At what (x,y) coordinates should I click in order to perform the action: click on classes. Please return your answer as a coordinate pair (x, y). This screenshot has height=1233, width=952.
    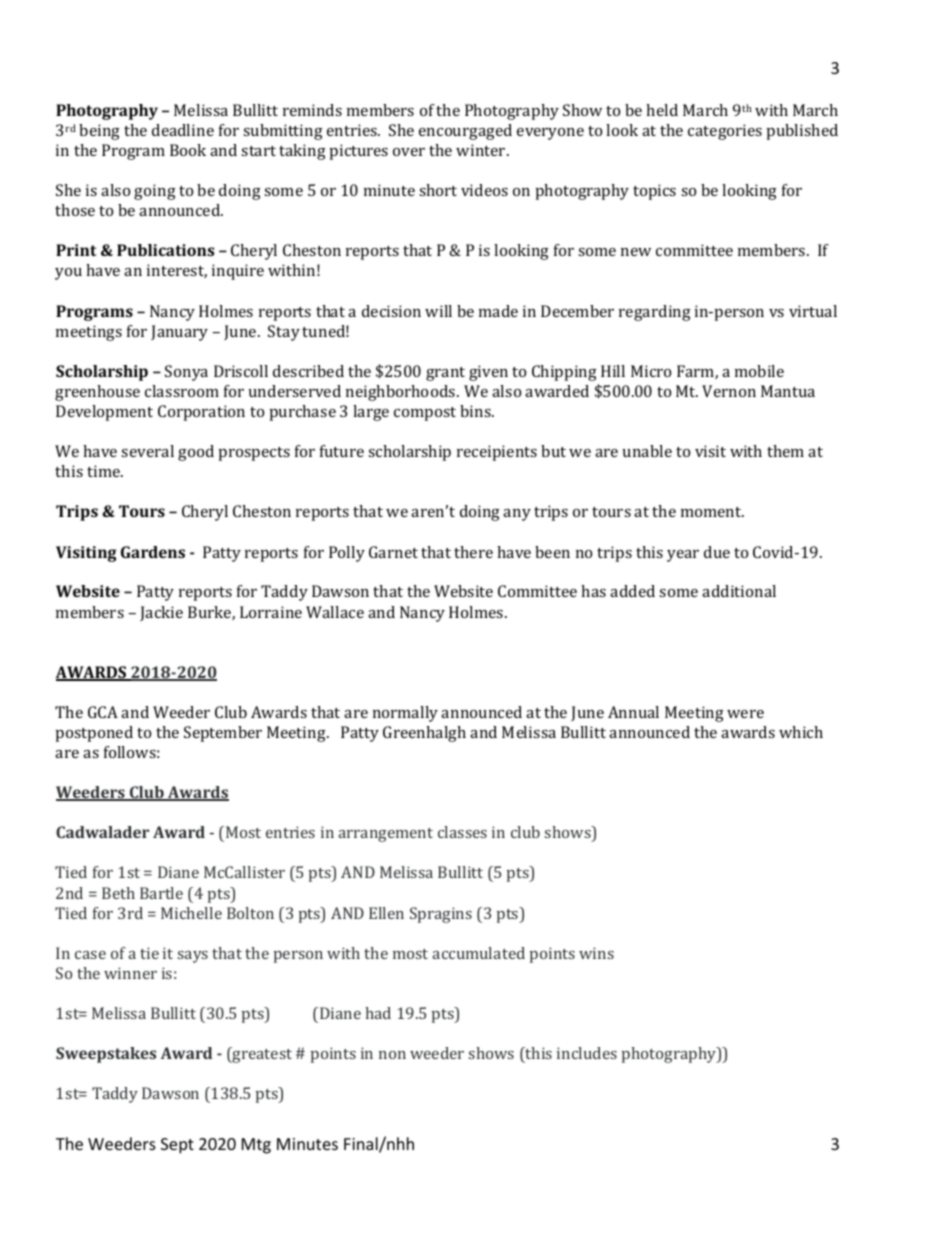
    Looking at the image, I should click on (462, 832).
